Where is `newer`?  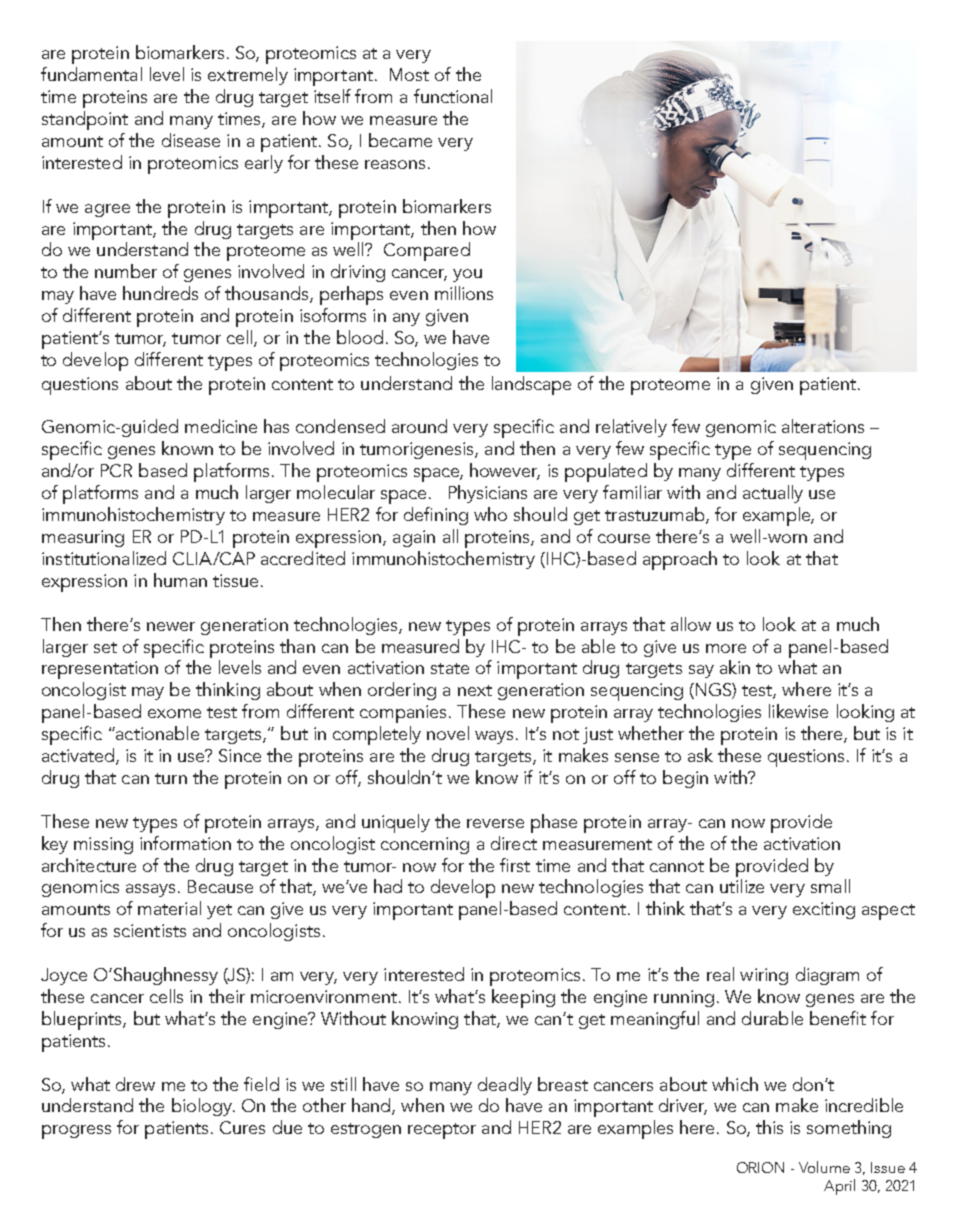
newer is located at coordinates (171, 626).
